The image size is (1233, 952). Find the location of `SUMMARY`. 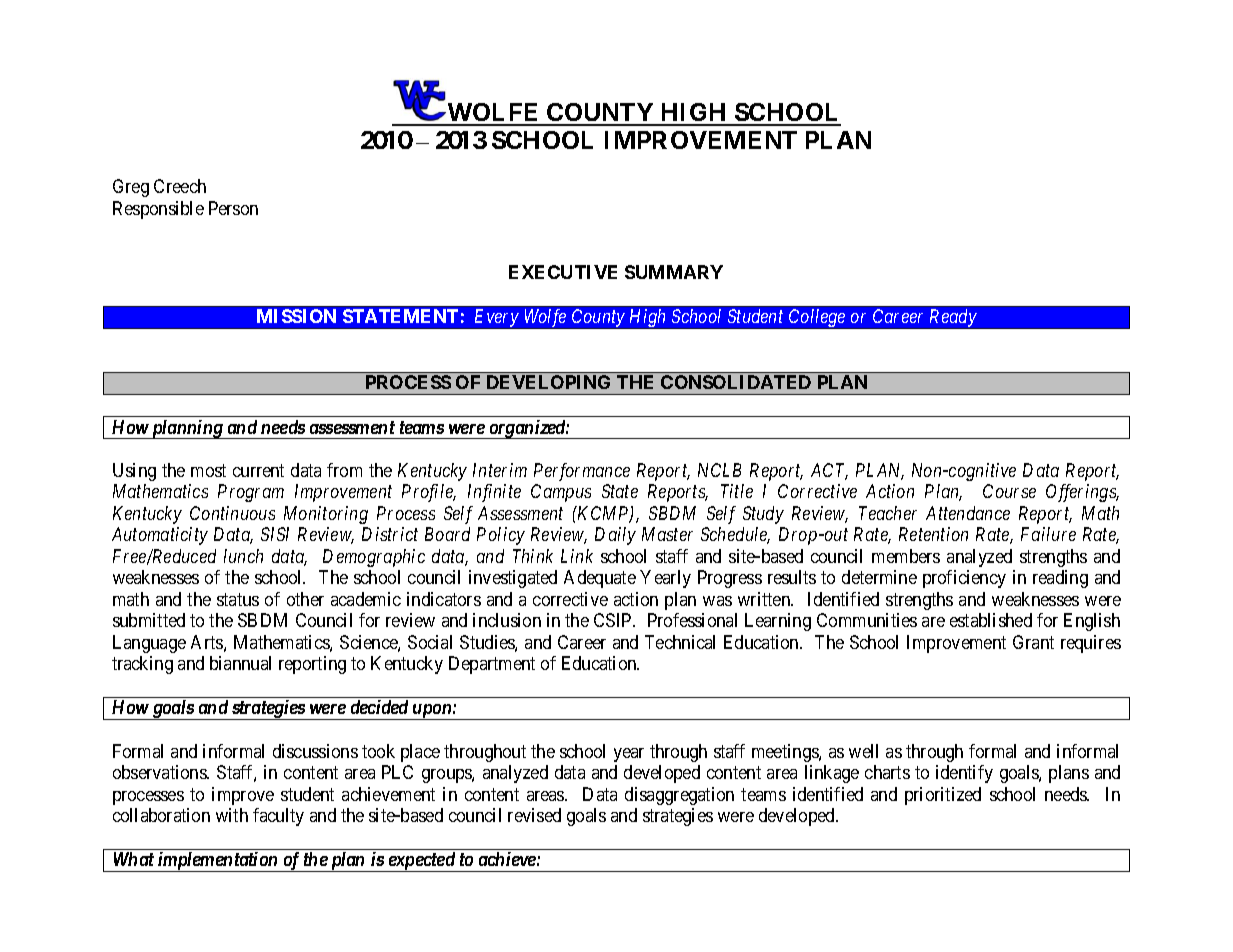

SUMMARY is located at coordinates (674, 272).
